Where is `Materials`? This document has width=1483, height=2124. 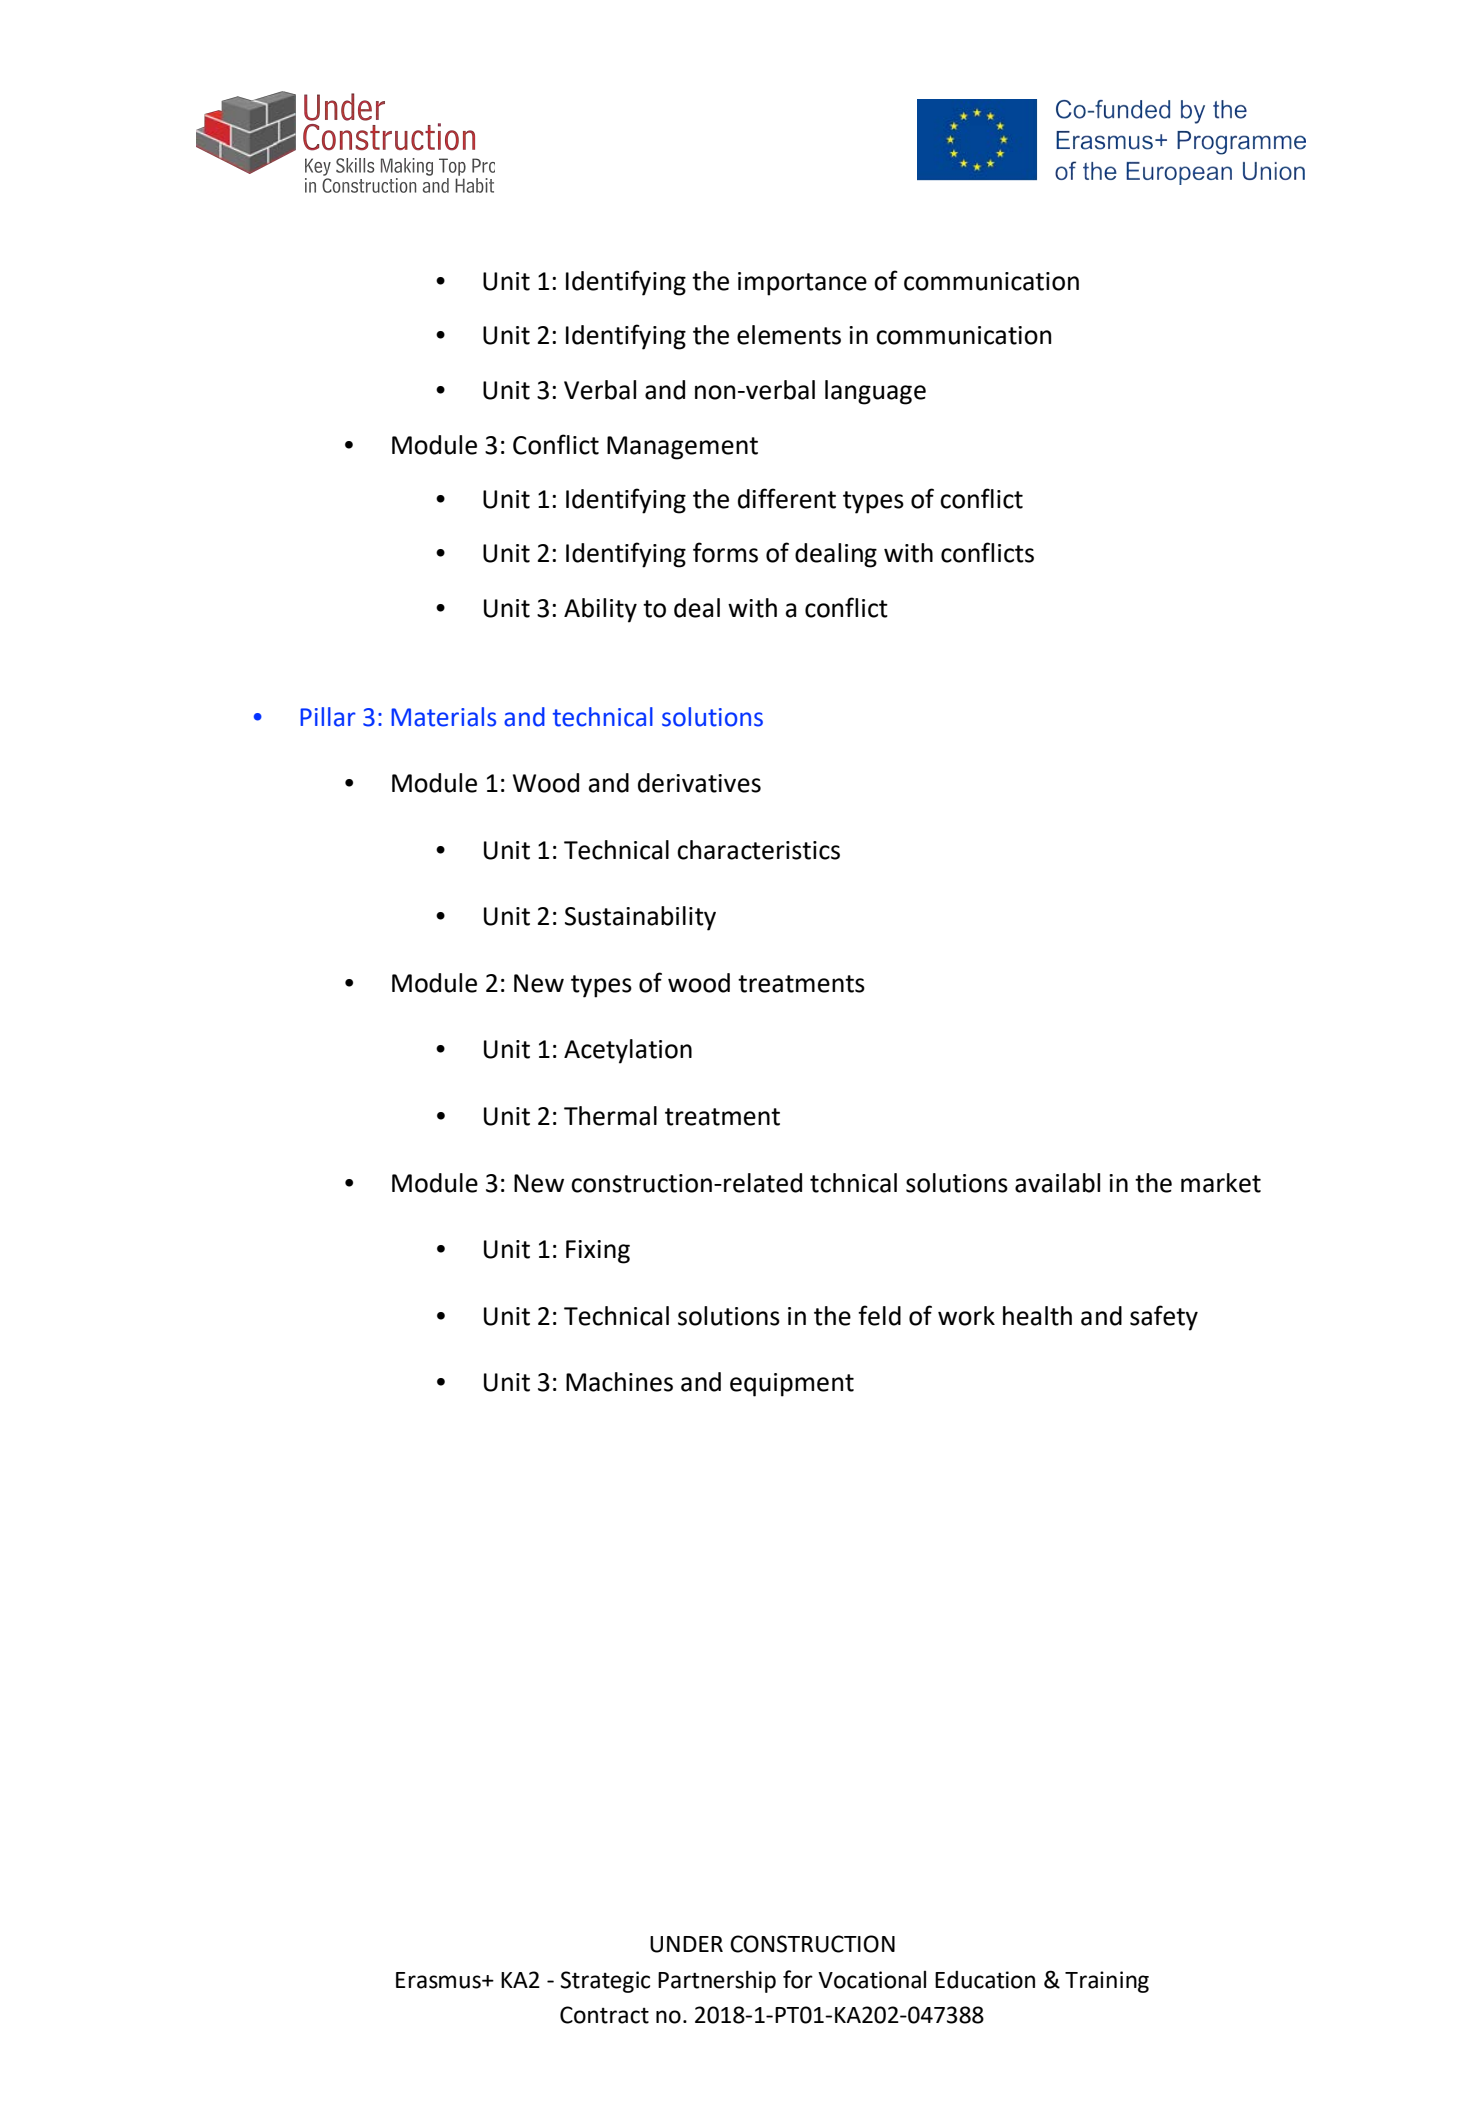
Materials is located at coordinates (443, 717).
